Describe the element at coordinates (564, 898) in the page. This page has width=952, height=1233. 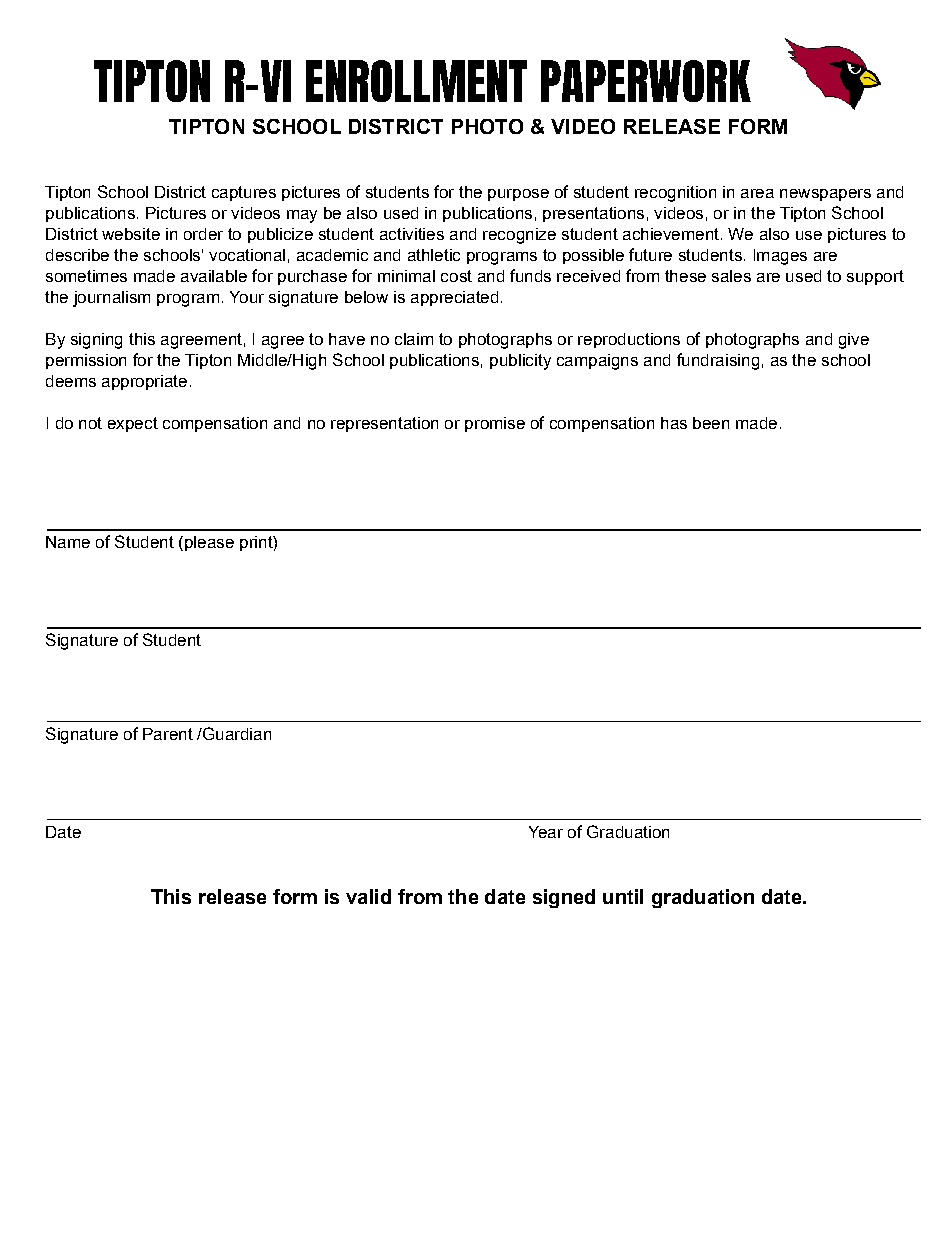
I see `signed` at that location.
